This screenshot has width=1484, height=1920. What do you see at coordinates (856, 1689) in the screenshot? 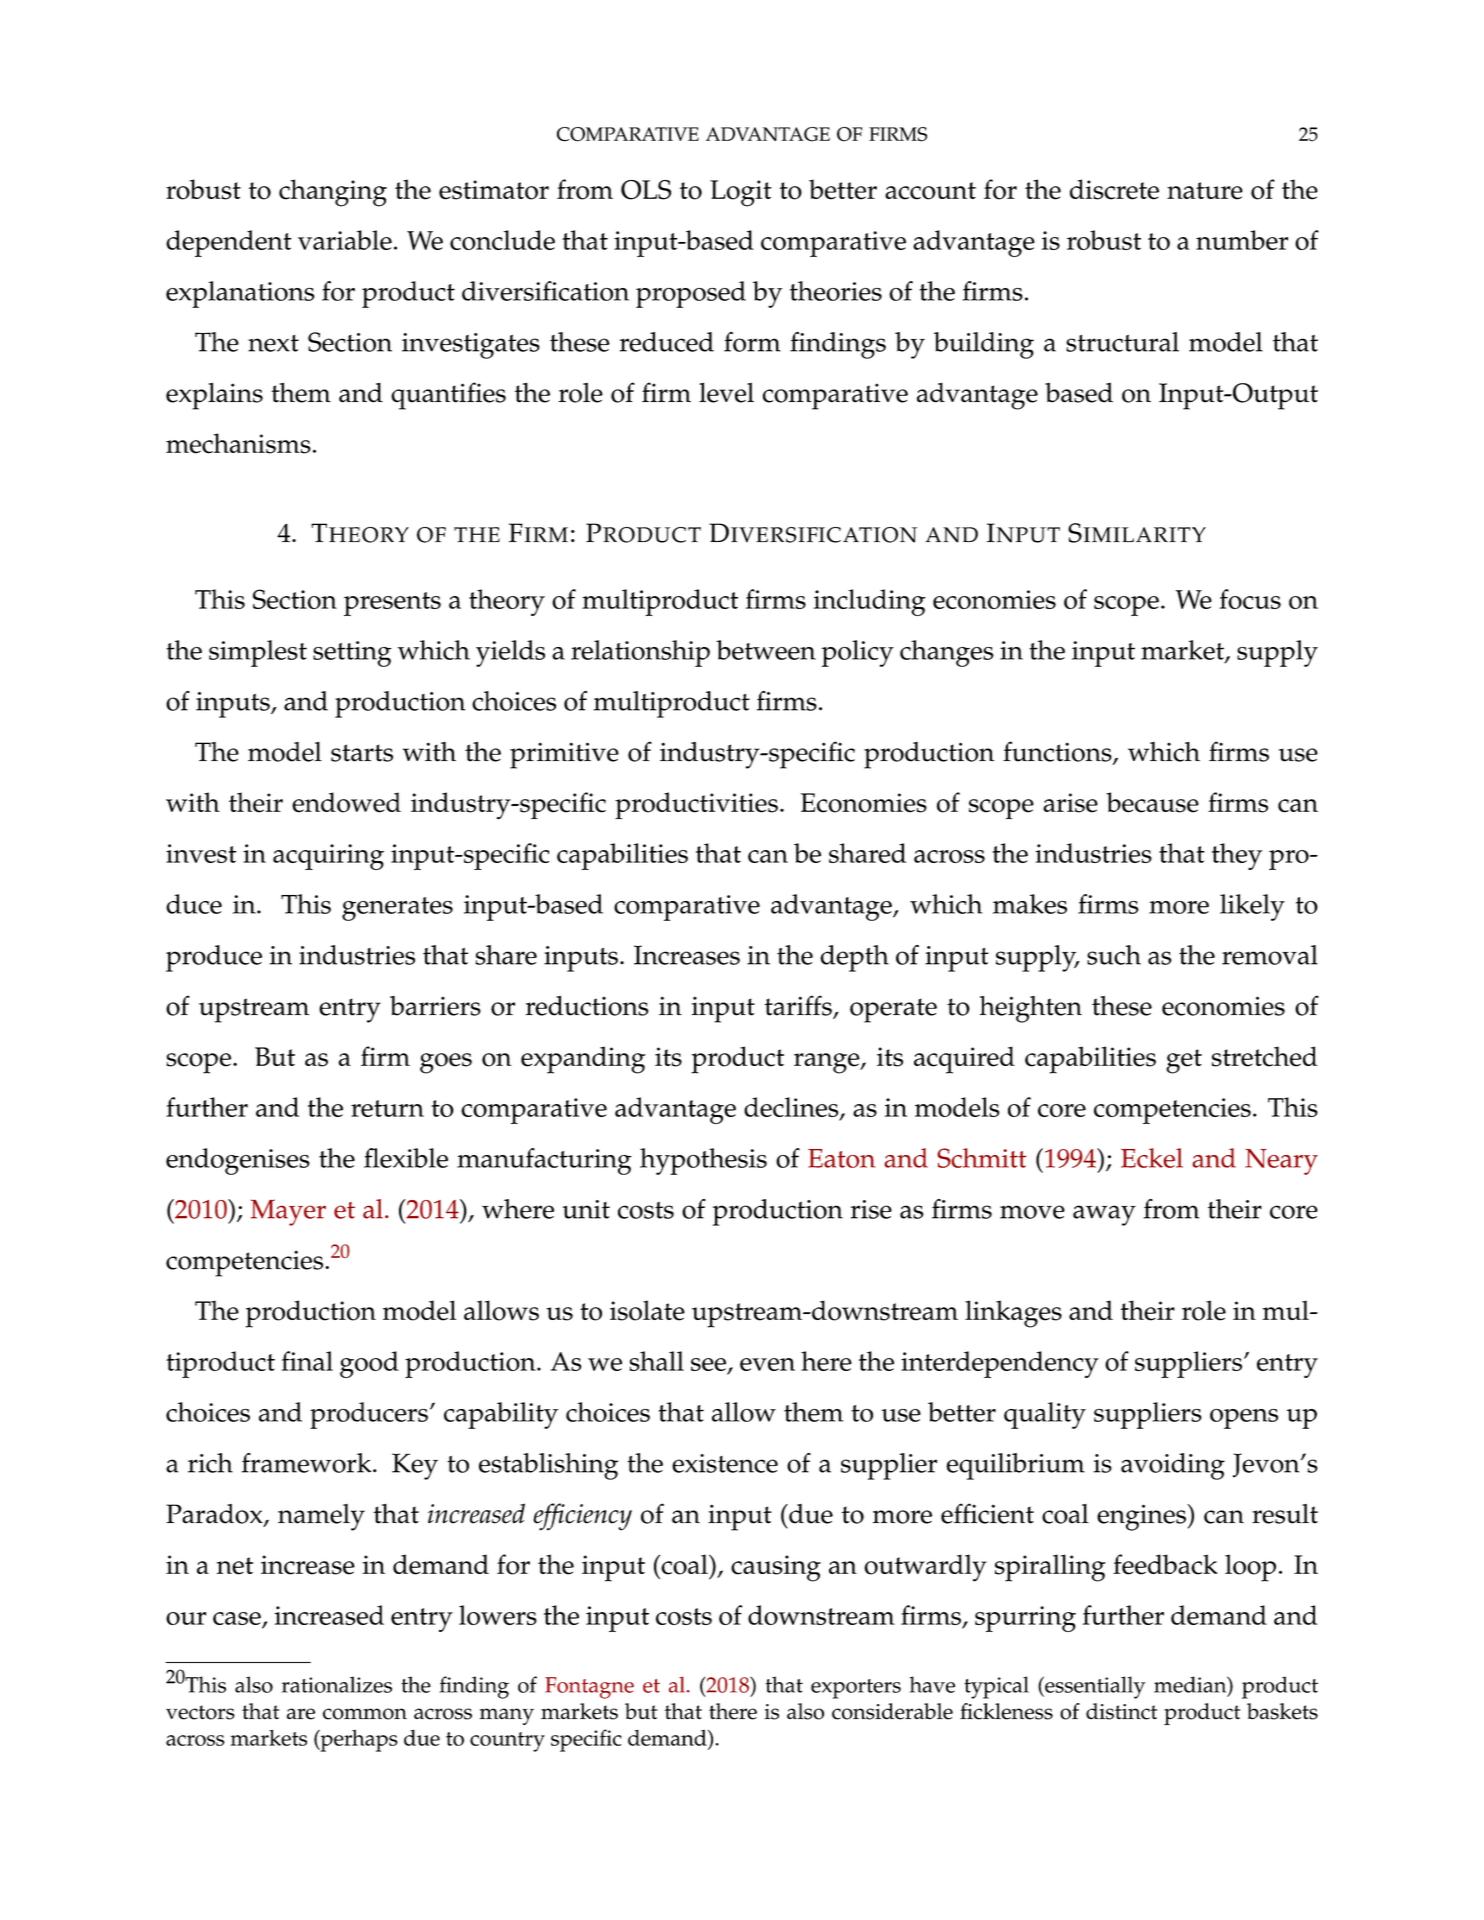
I see `exporters` at bounding box center [856, 1689].
